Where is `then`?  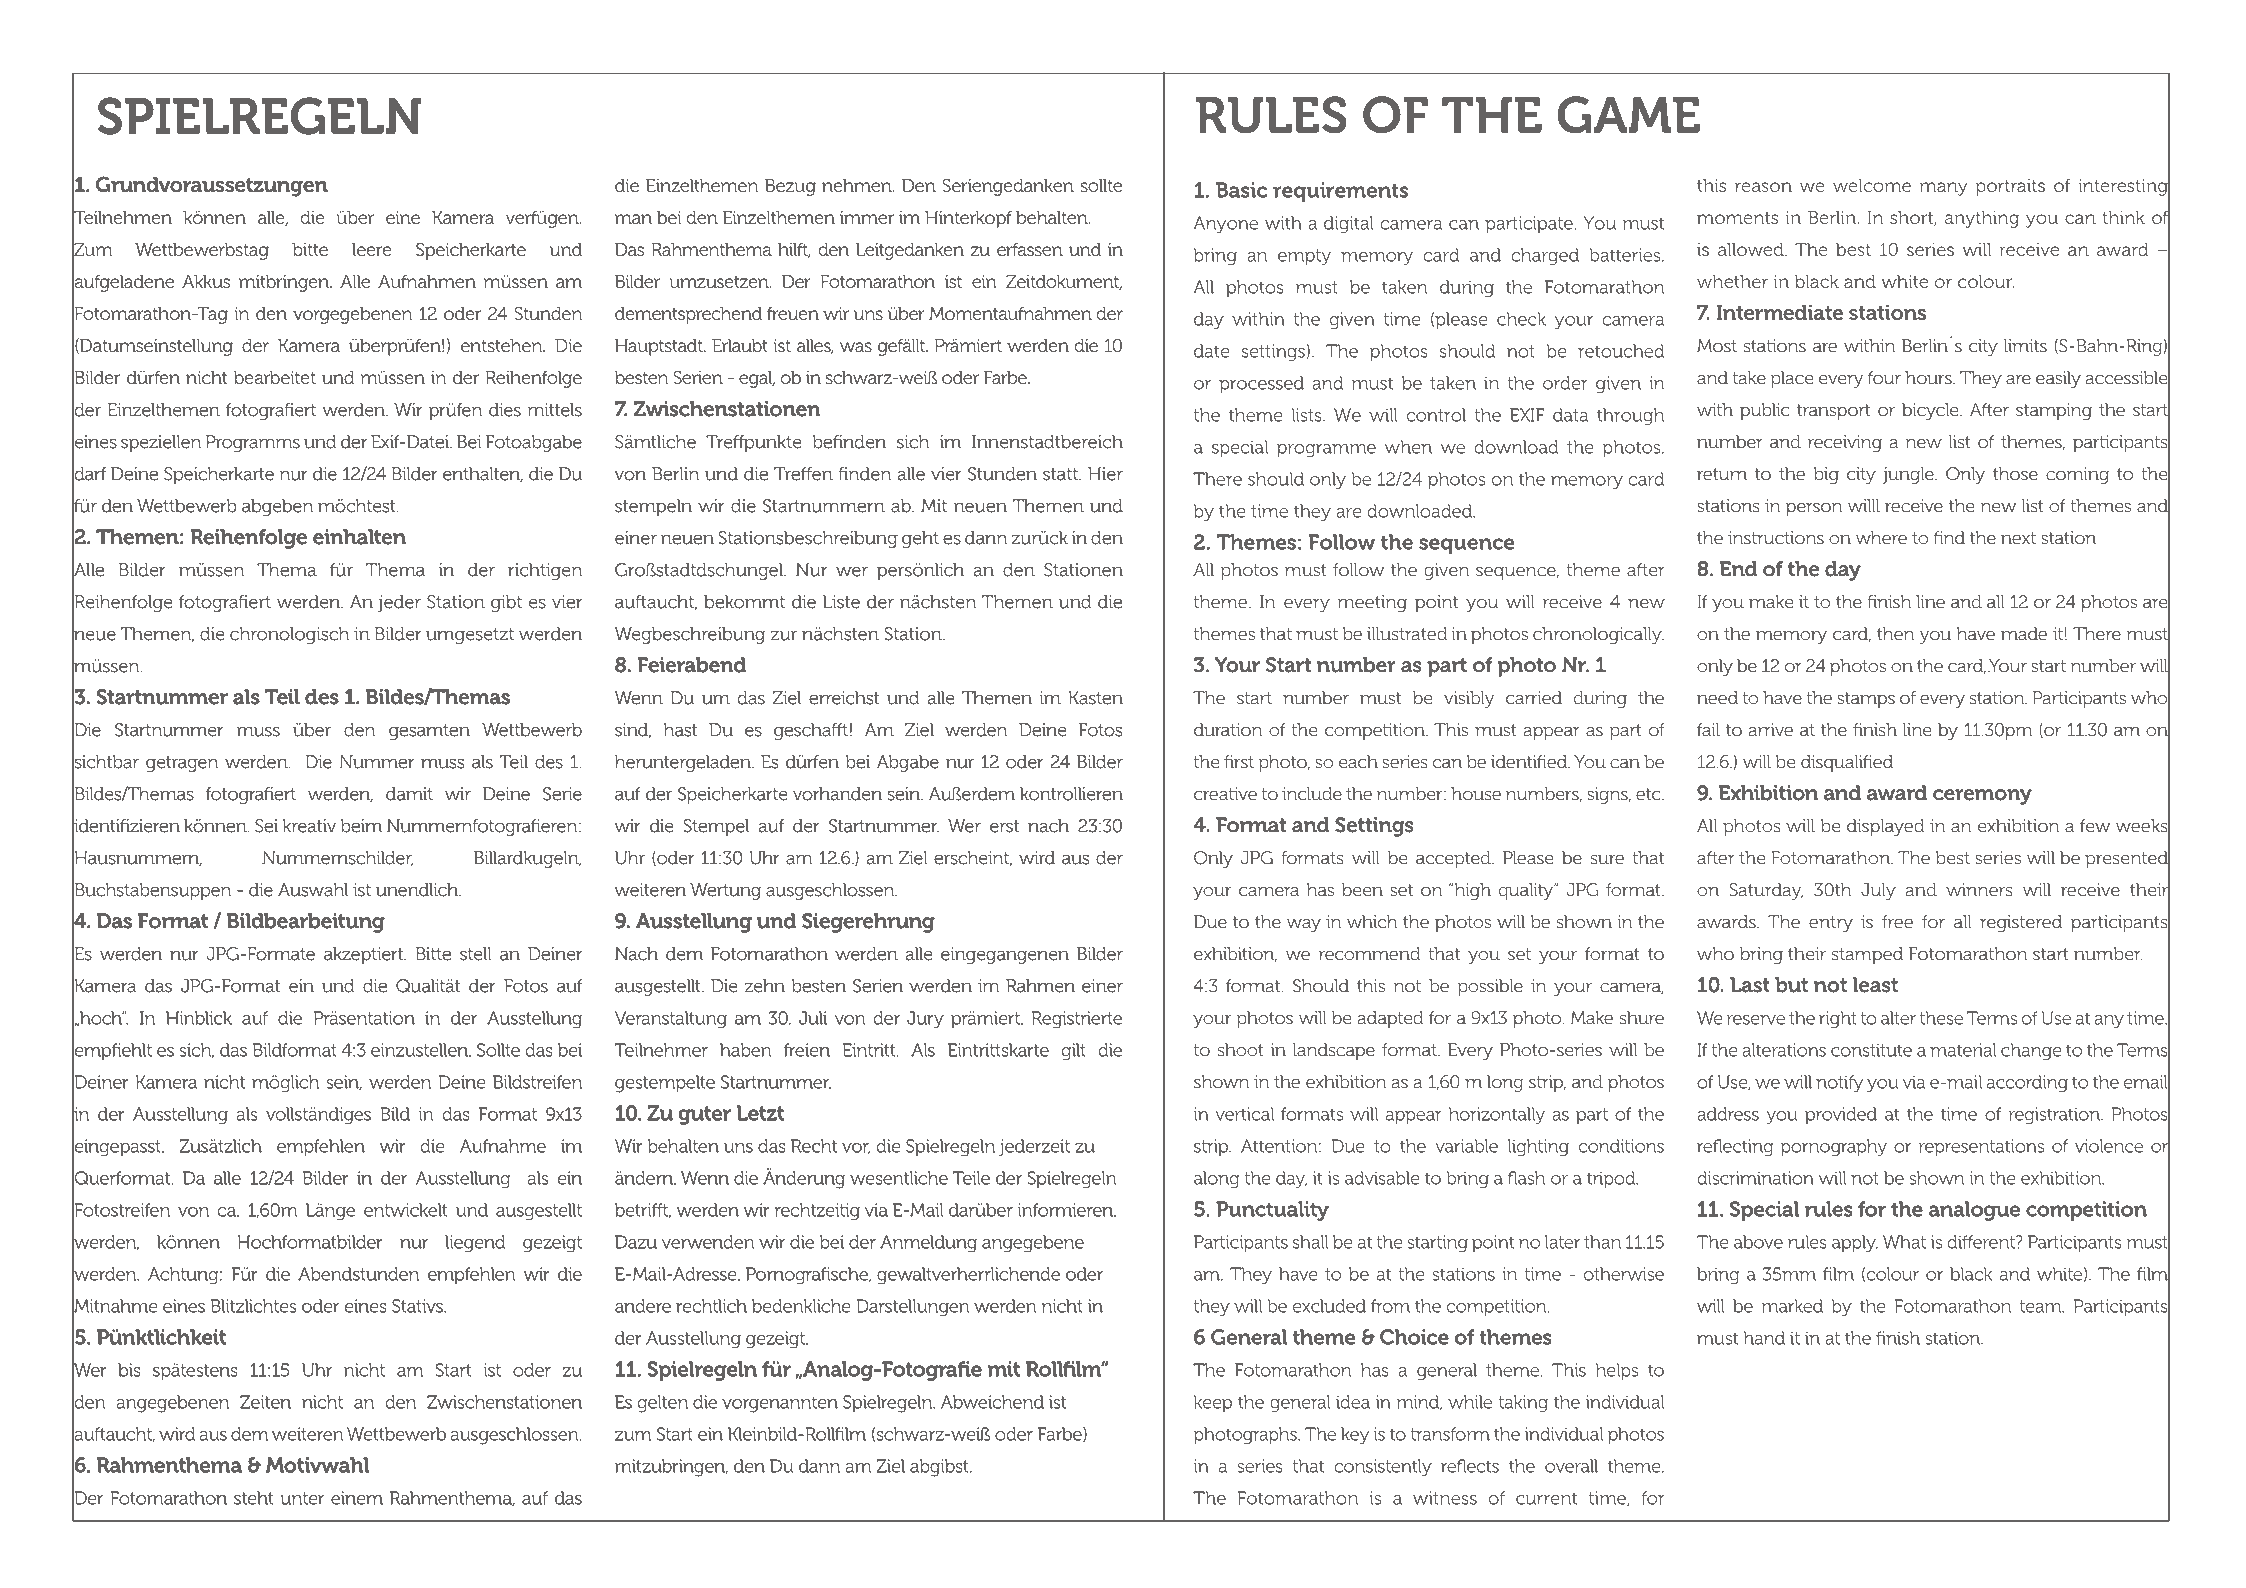 then is located at coordinates (1895, 634).
